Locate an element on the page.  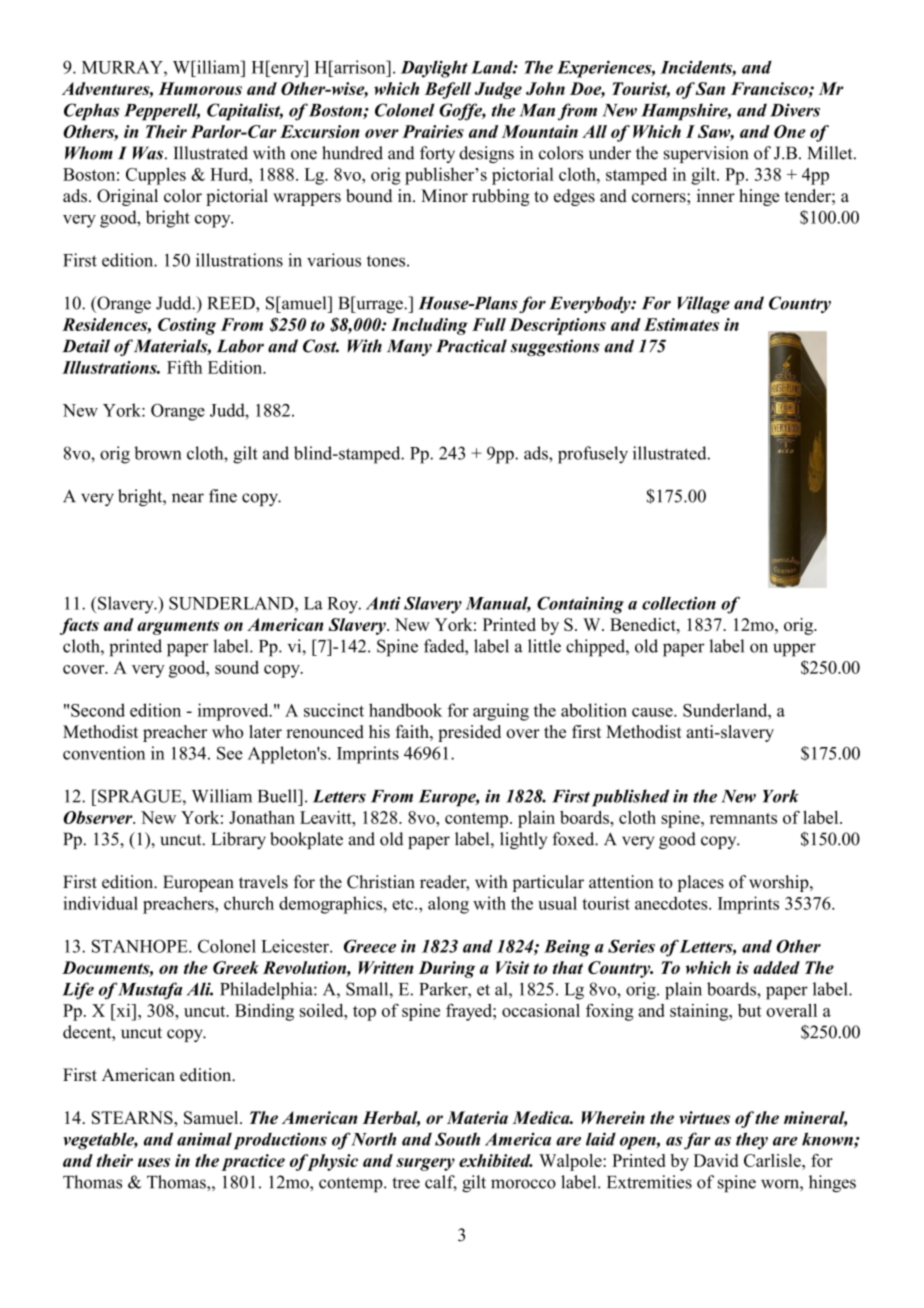
presided is located at coordinates (469, 733).
